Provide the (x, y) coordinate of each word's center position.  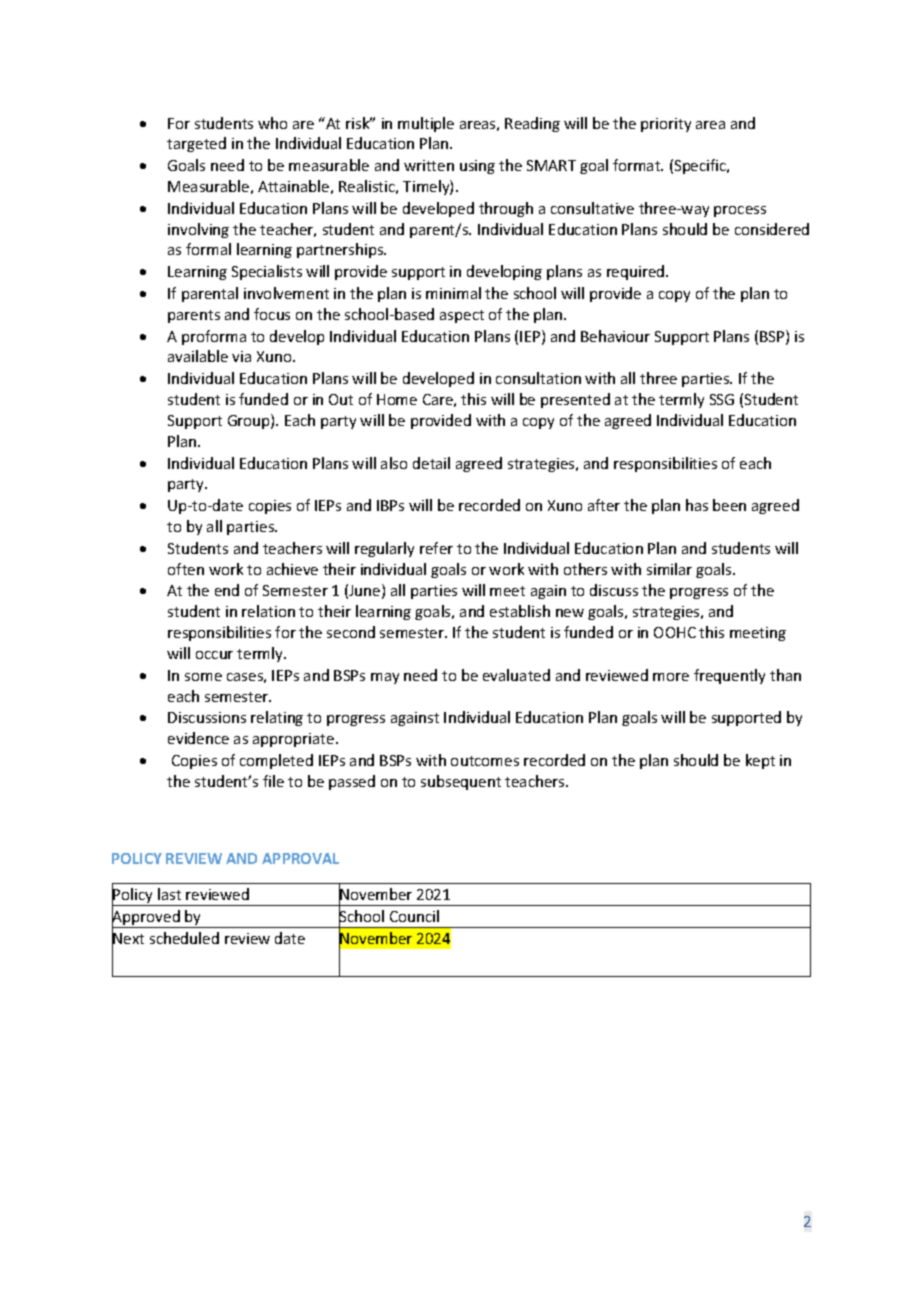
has (697, 505)
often (186, 569)
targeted (196, 144)
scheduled (184, 938)
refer (436, 548)
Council (414, 916)
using (477, 167)
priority (666, 125)
